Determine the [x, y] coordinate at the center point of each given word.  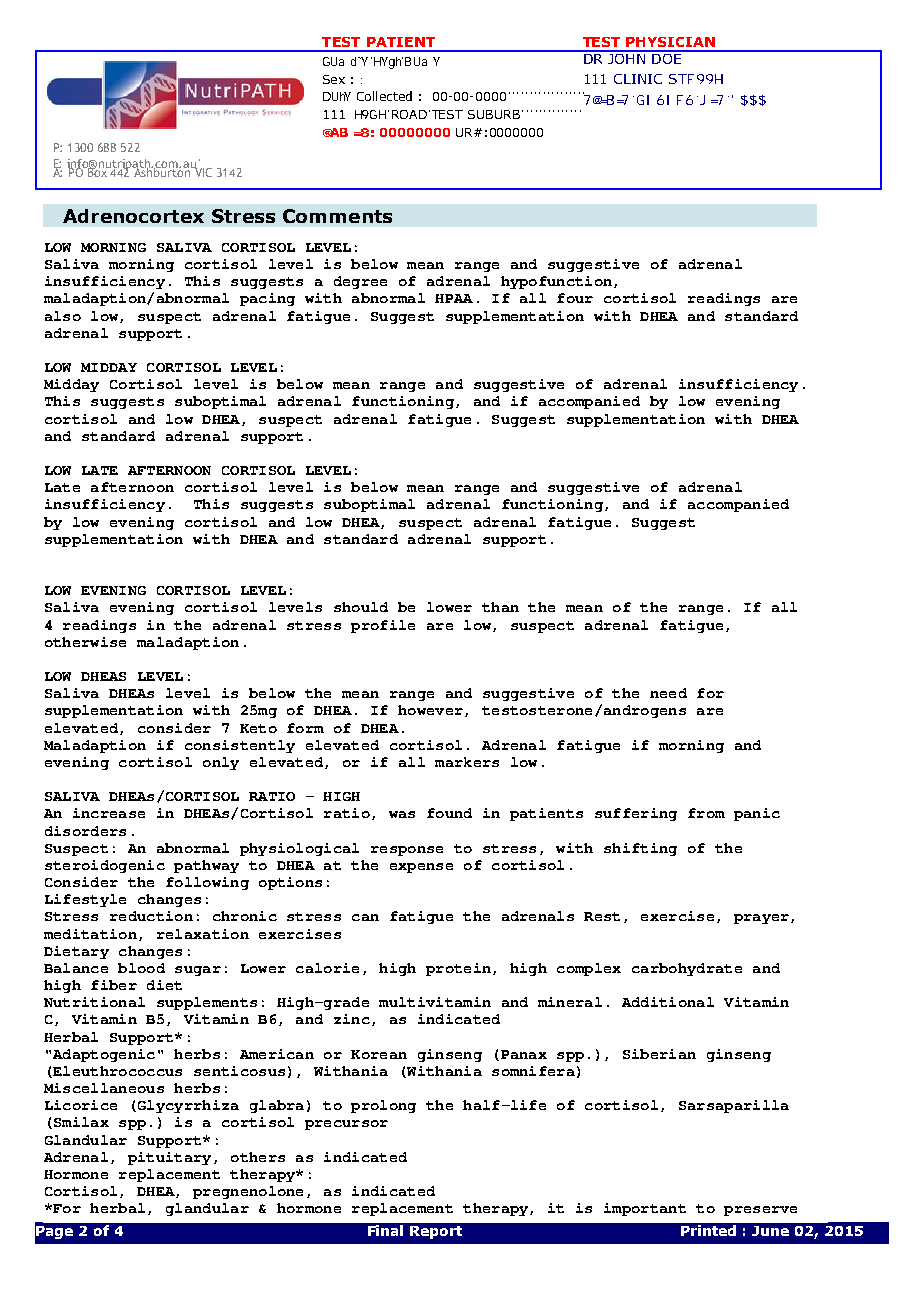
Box [98, 171]
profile [383, 626]
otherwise [85, 642]
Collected [384, 96]
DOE [667, 57]
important [645, 1209]
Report [436, 1232]
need [668, 693]
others [258, 1157]
